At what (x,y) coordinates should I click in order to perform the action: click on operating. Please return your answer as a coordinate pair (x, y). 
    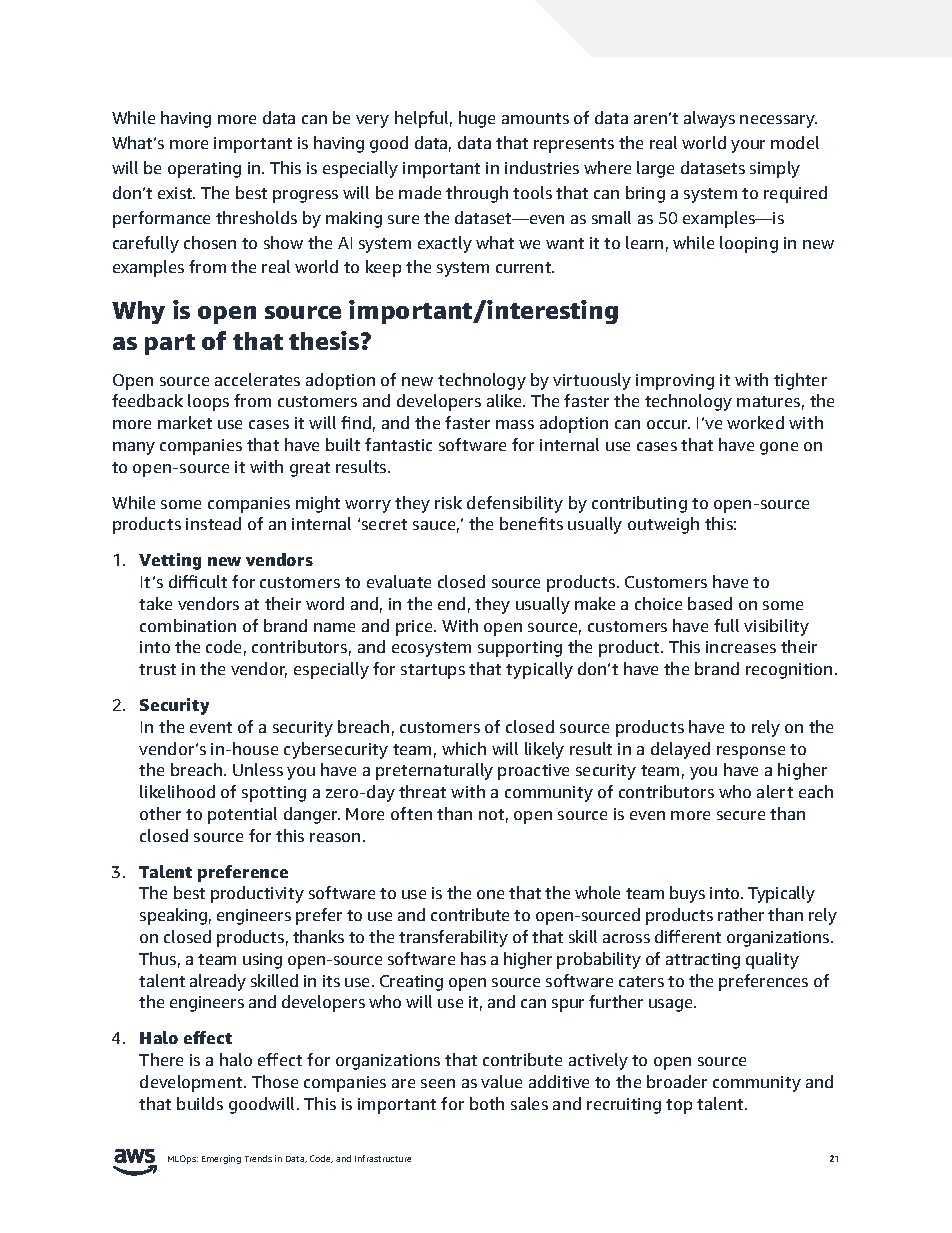
    Looking at the image, I should click on (204, 170).
